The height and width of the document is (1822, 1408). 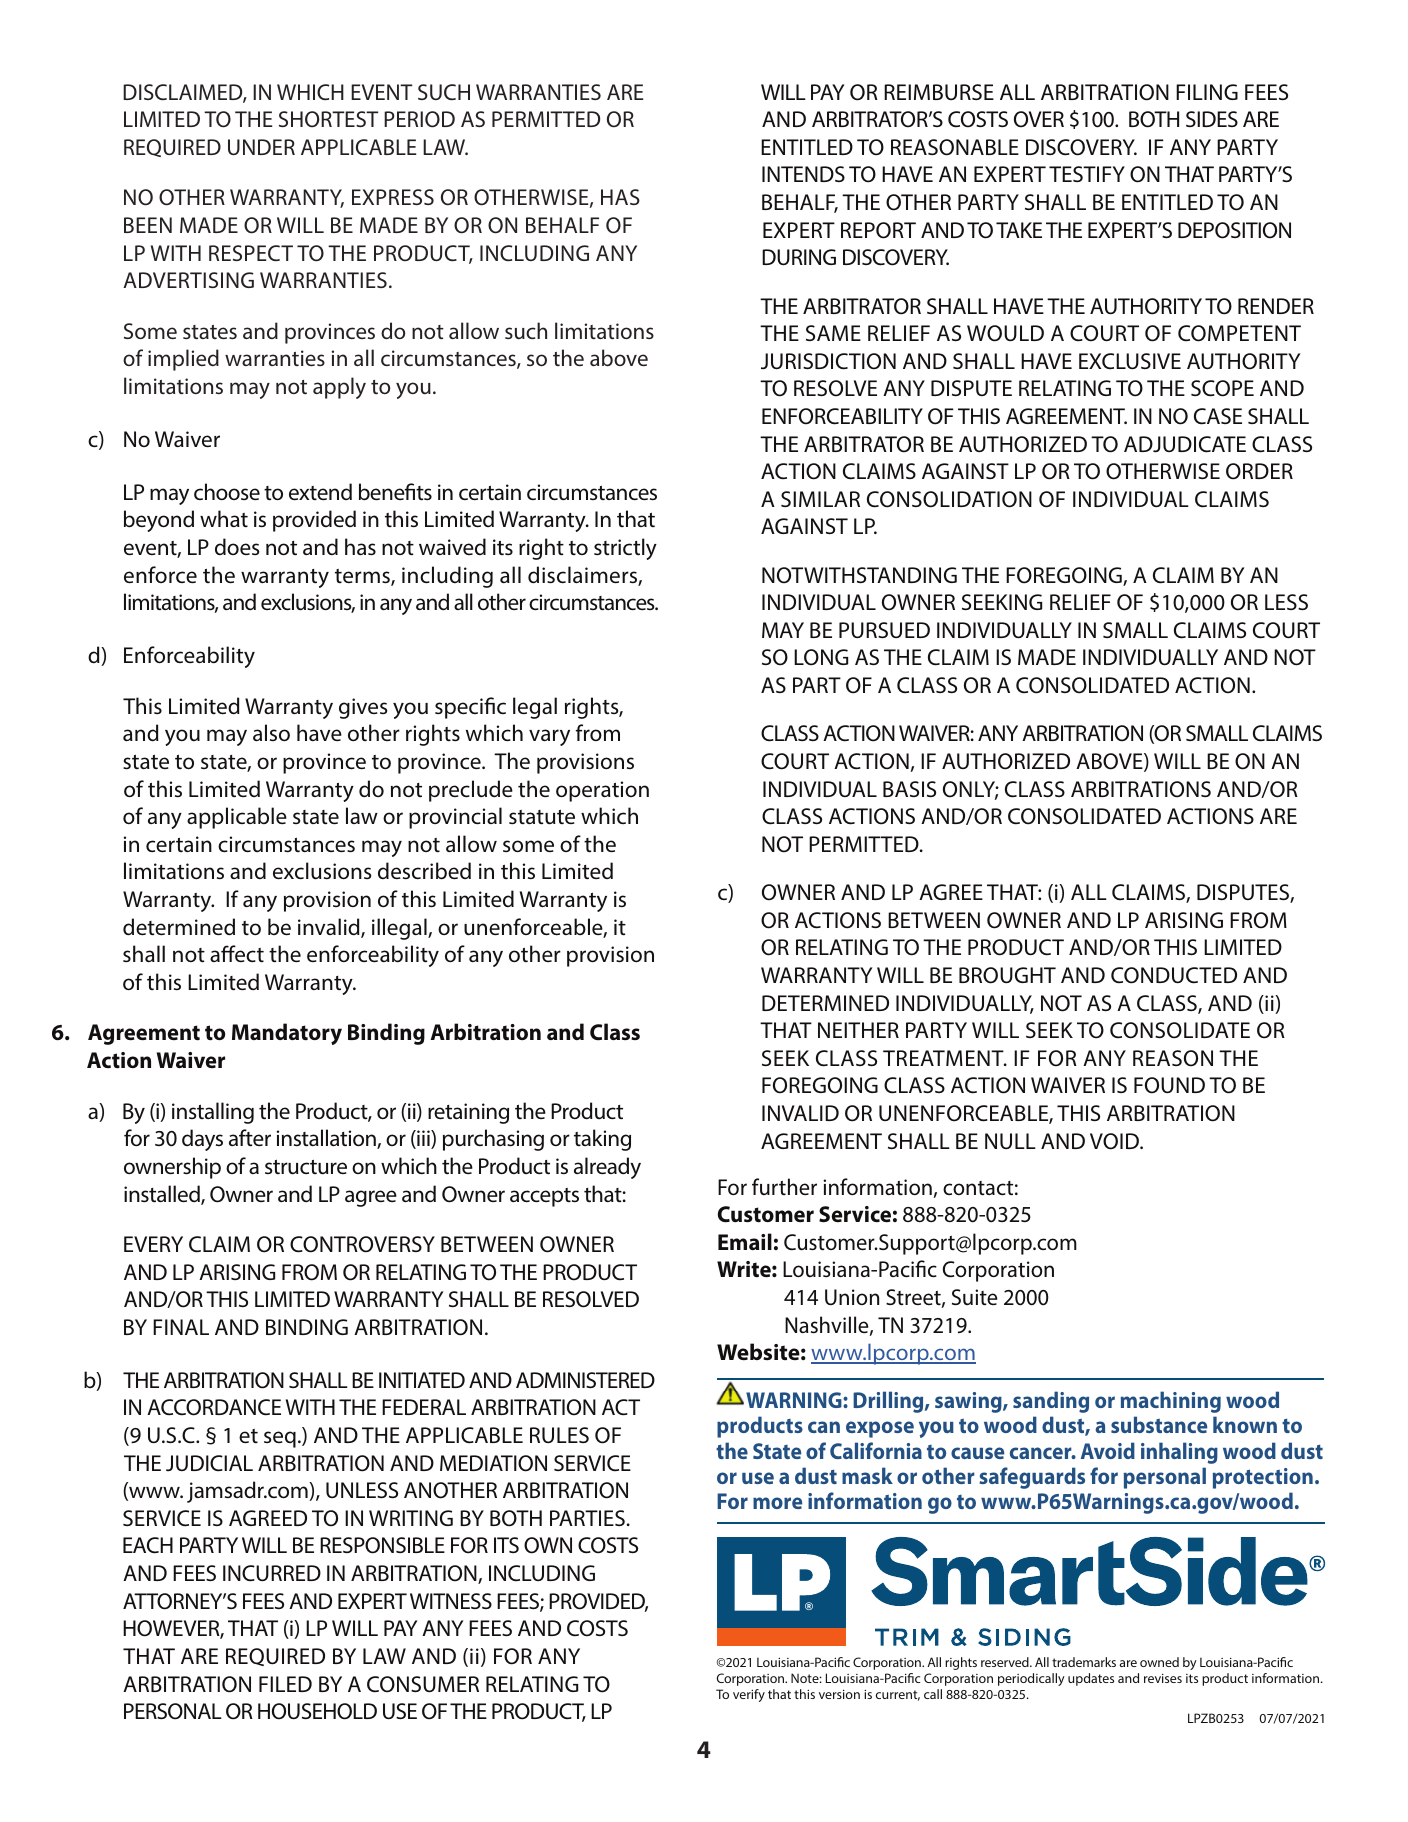 I want to click on CONDUCTED, so click(x=1174, y=975).
